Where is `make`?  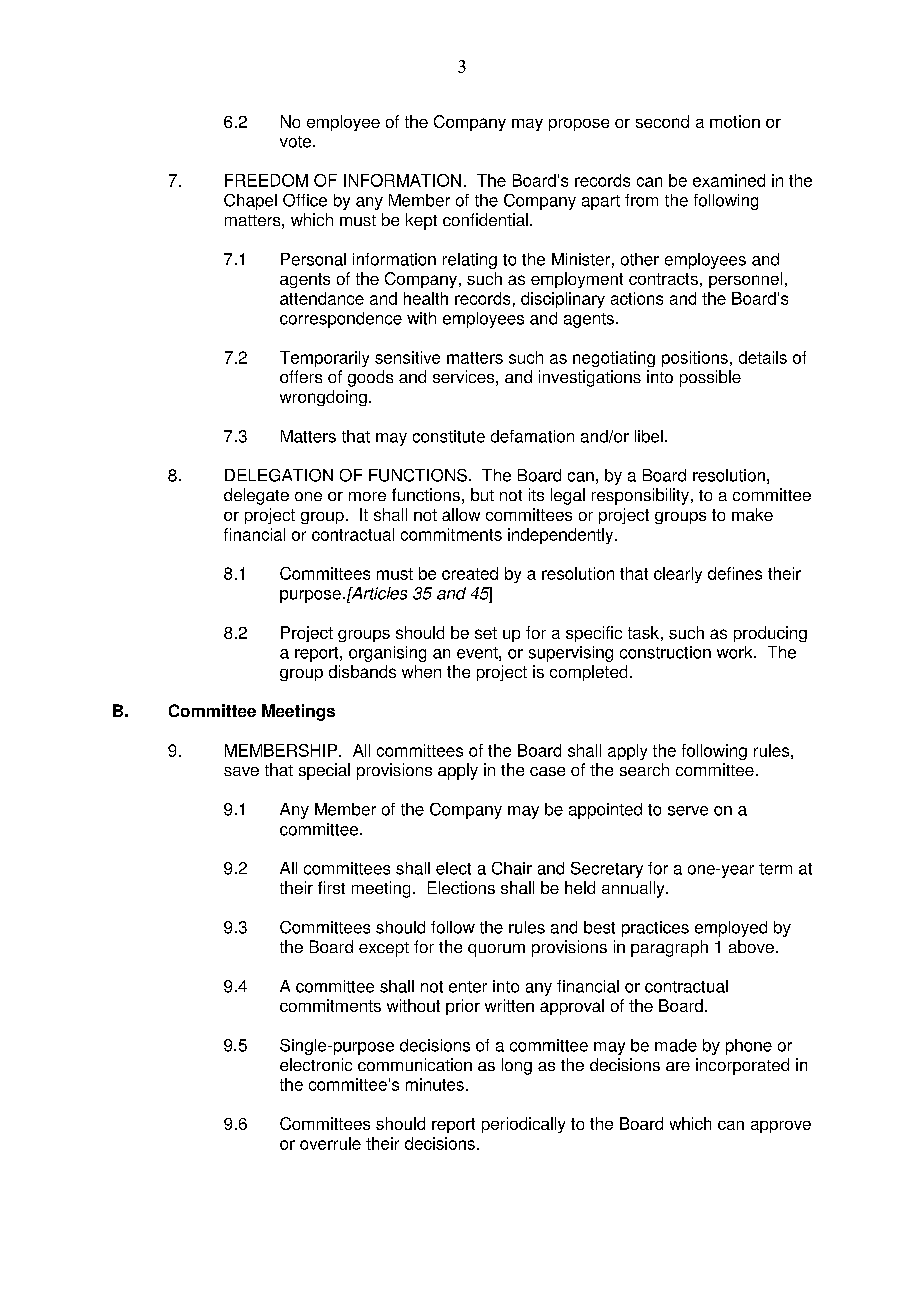 make is located at coordinates (752, 514).
